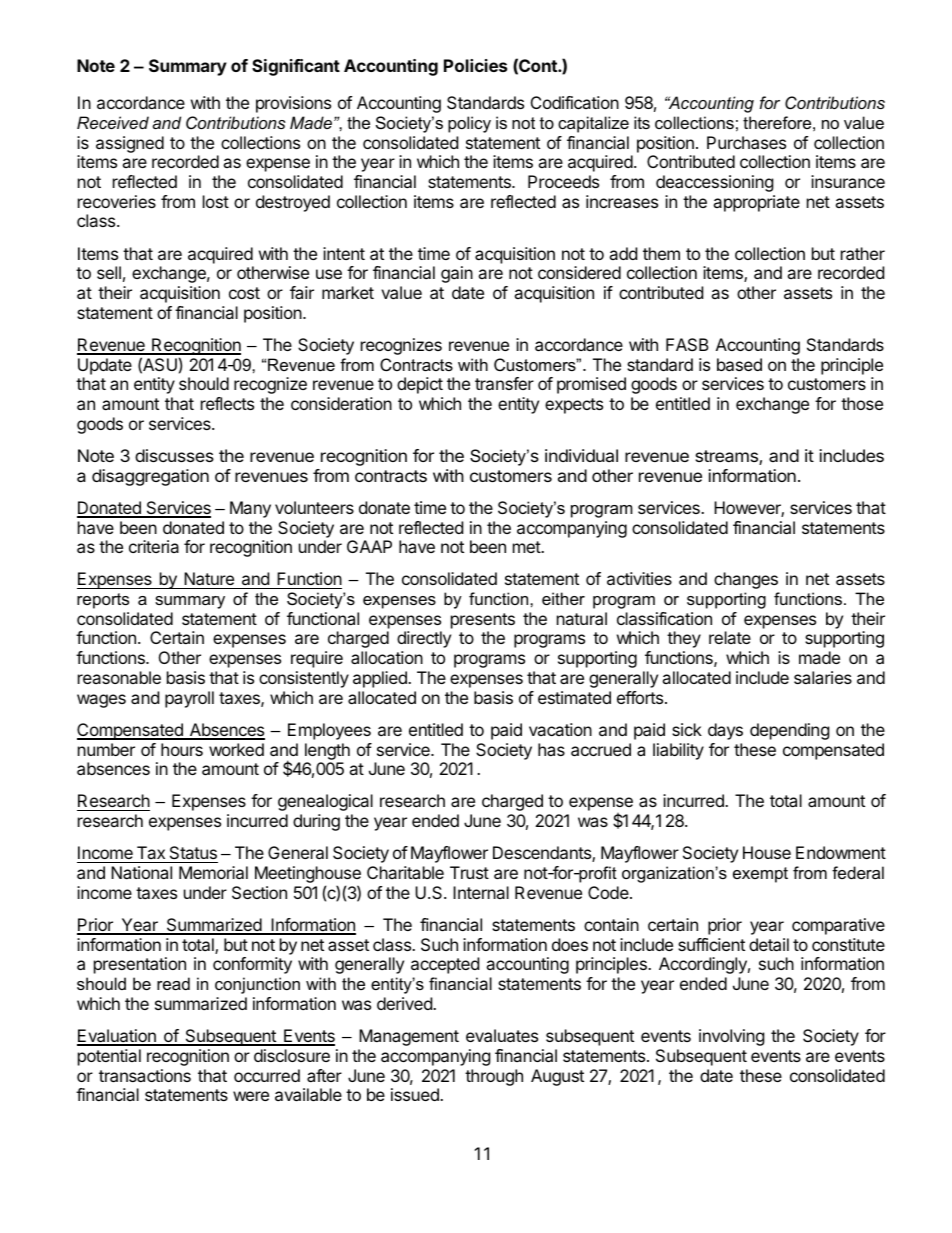 The width and height of the screenshot is (952, 1233). What do you see at coordinates (504, 383) in the screenshot?
I see `transfer` at bounding box center [504, 383].
